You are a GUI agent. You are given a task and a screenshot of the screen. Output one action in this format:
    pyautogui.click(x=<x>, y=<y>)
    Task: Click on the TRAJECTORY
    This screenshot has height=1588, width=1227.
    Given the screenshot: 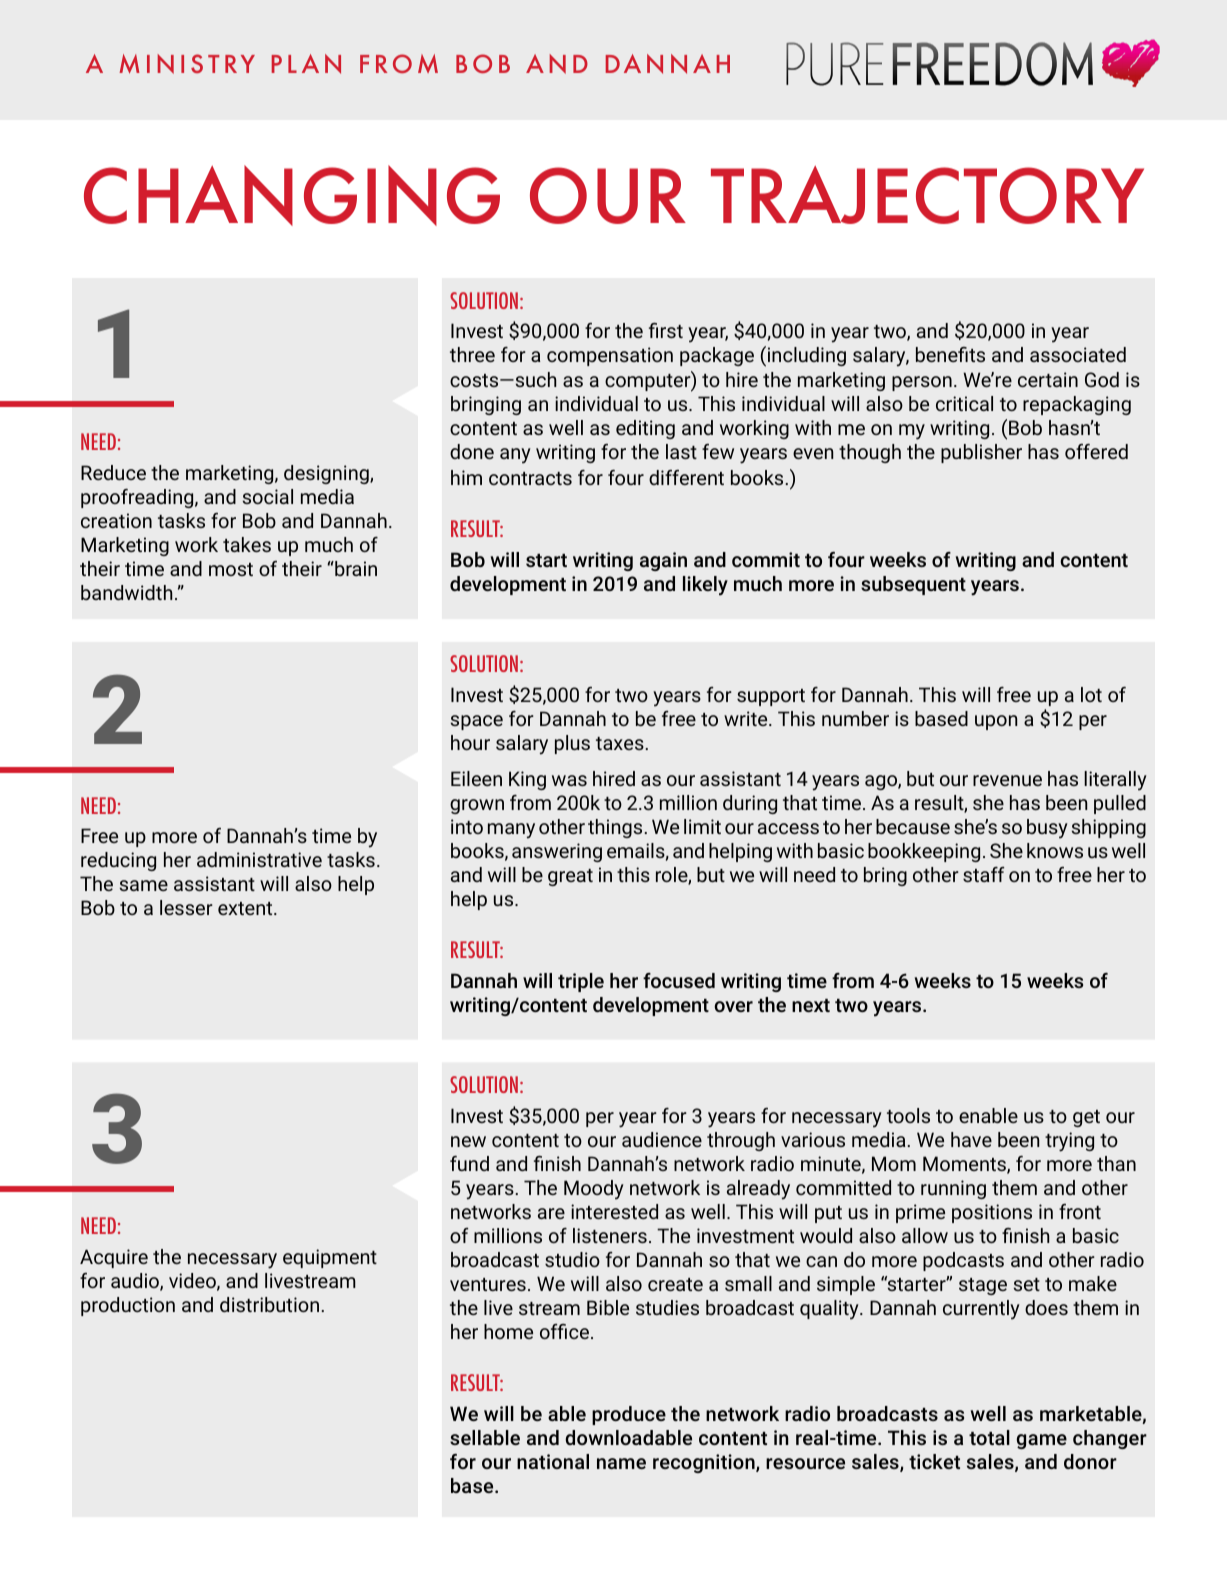 What is the action you would take?
    pyautogui.click(x=927, y=195)
